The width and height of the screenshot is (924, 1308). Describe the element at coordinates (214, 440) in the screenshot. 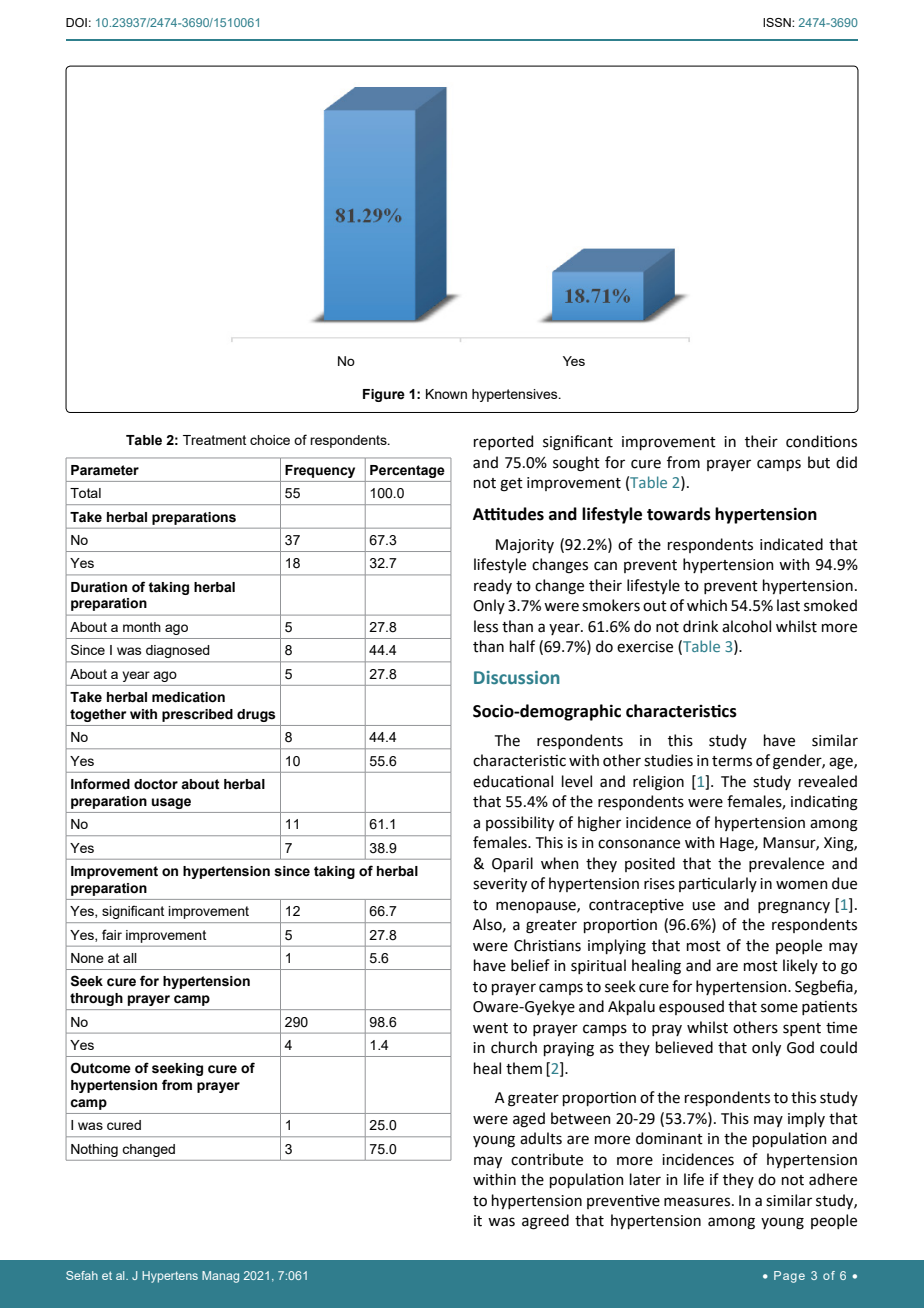

I see `Treatment` at that location.
